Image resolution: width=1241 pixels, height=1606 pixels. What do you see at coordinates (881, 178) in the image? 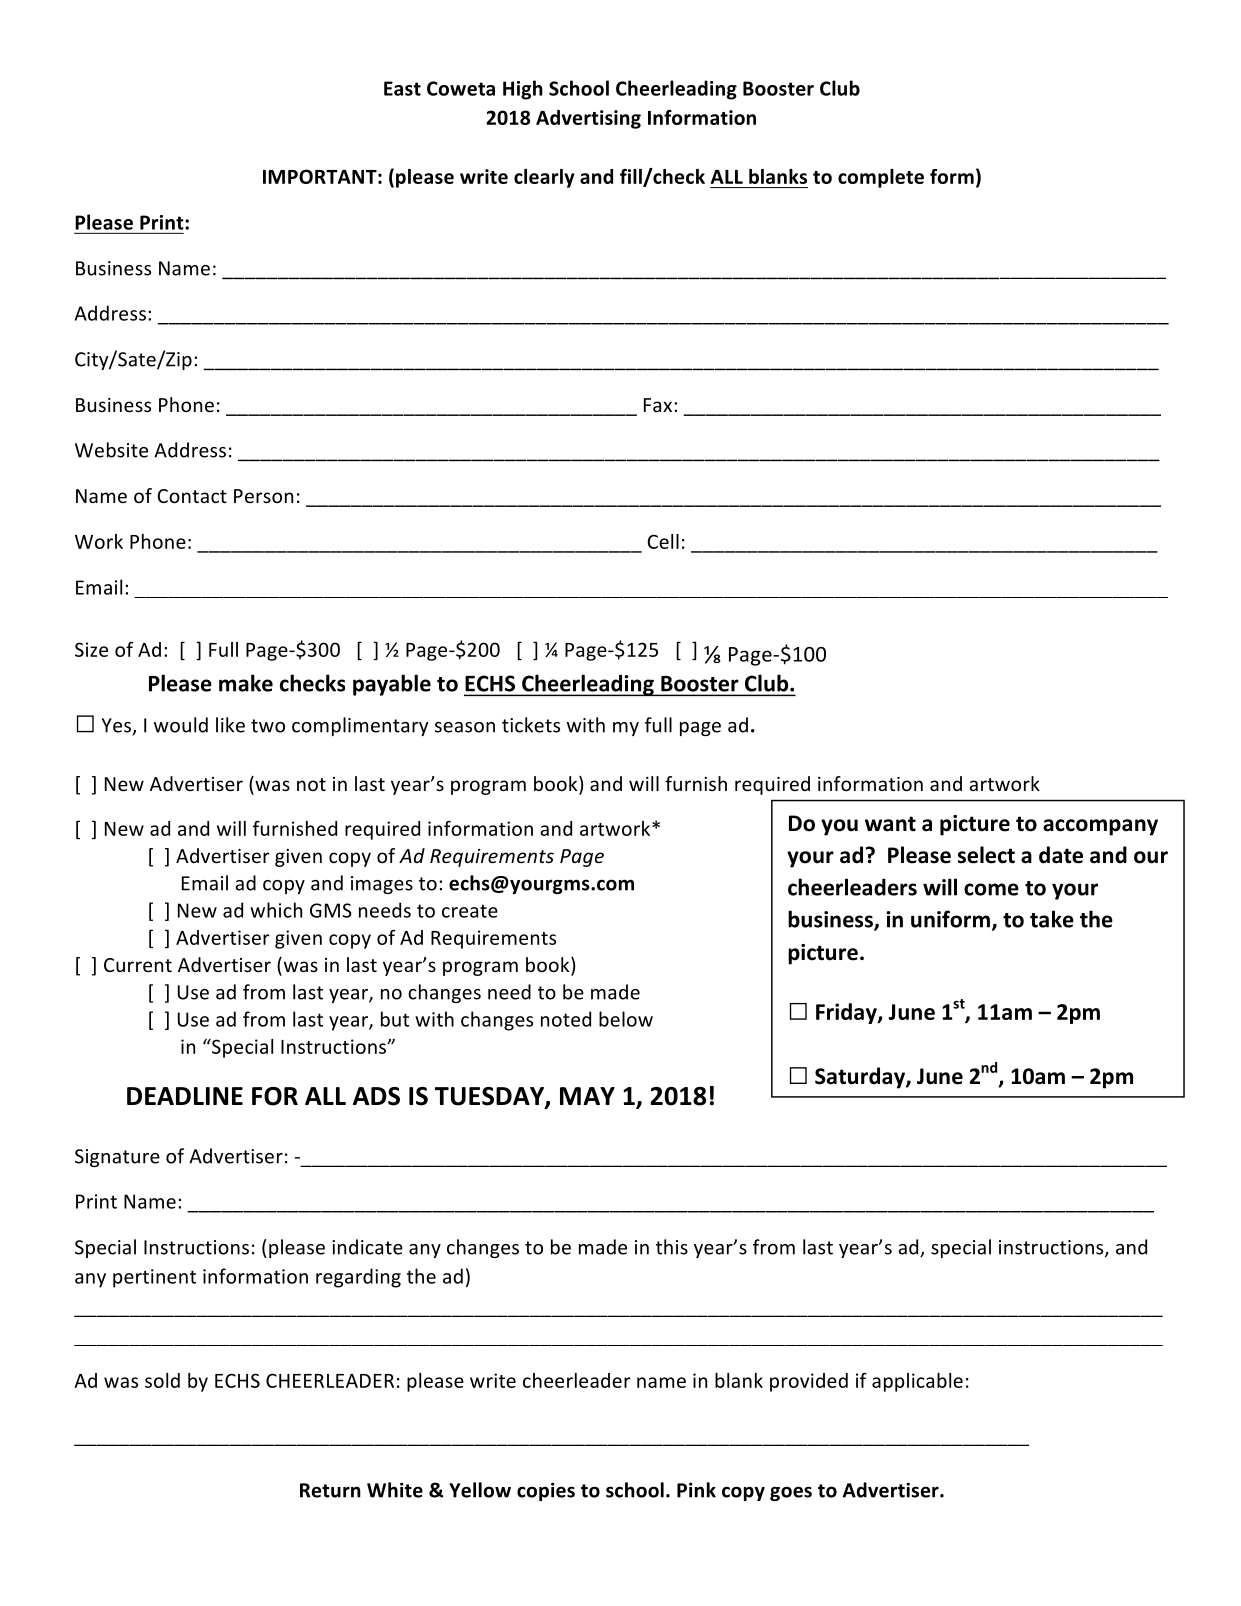
I see `complete` at bounding box center [881, 178].
